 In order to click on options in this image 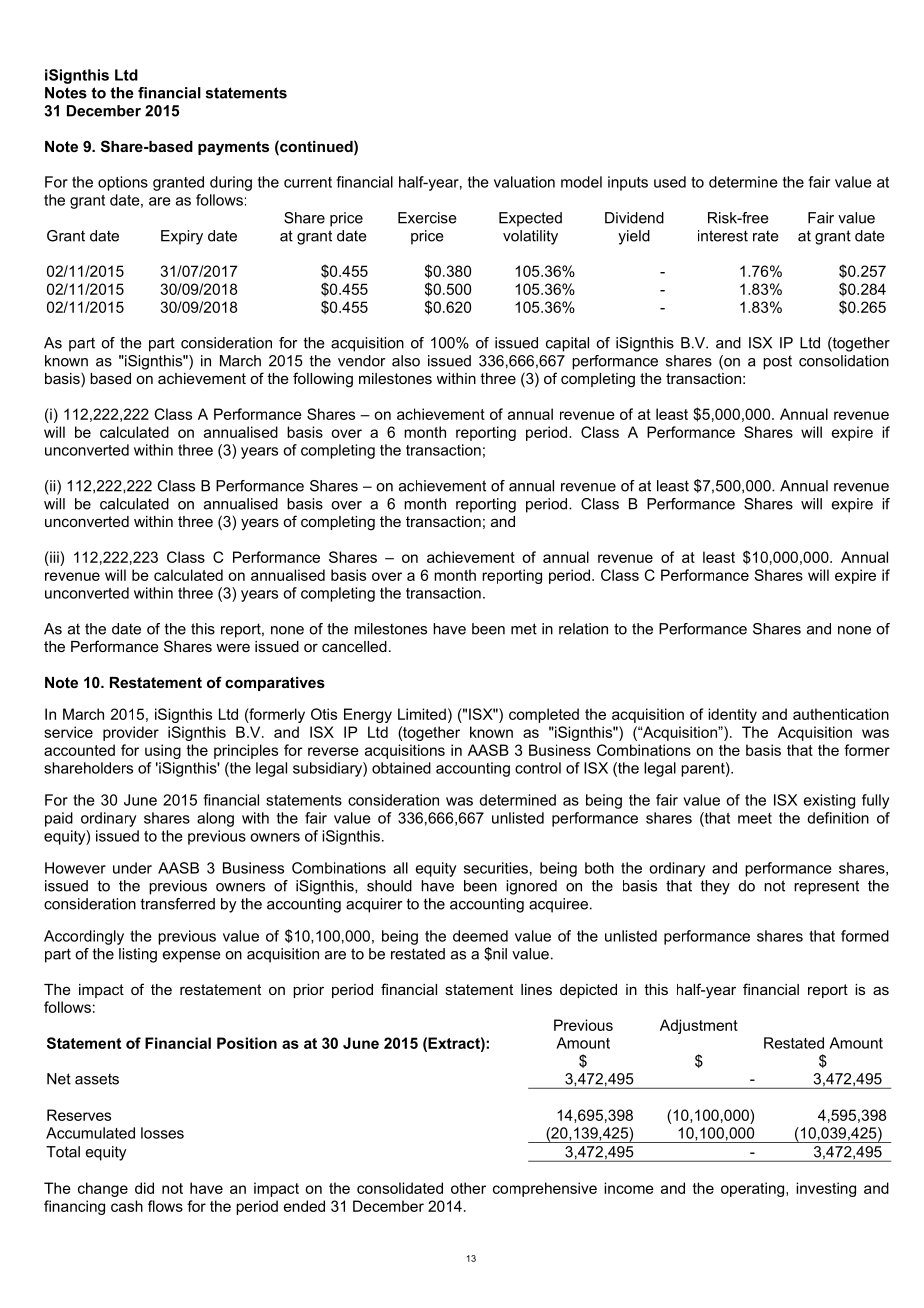, I will do `click(123, 183)`.
